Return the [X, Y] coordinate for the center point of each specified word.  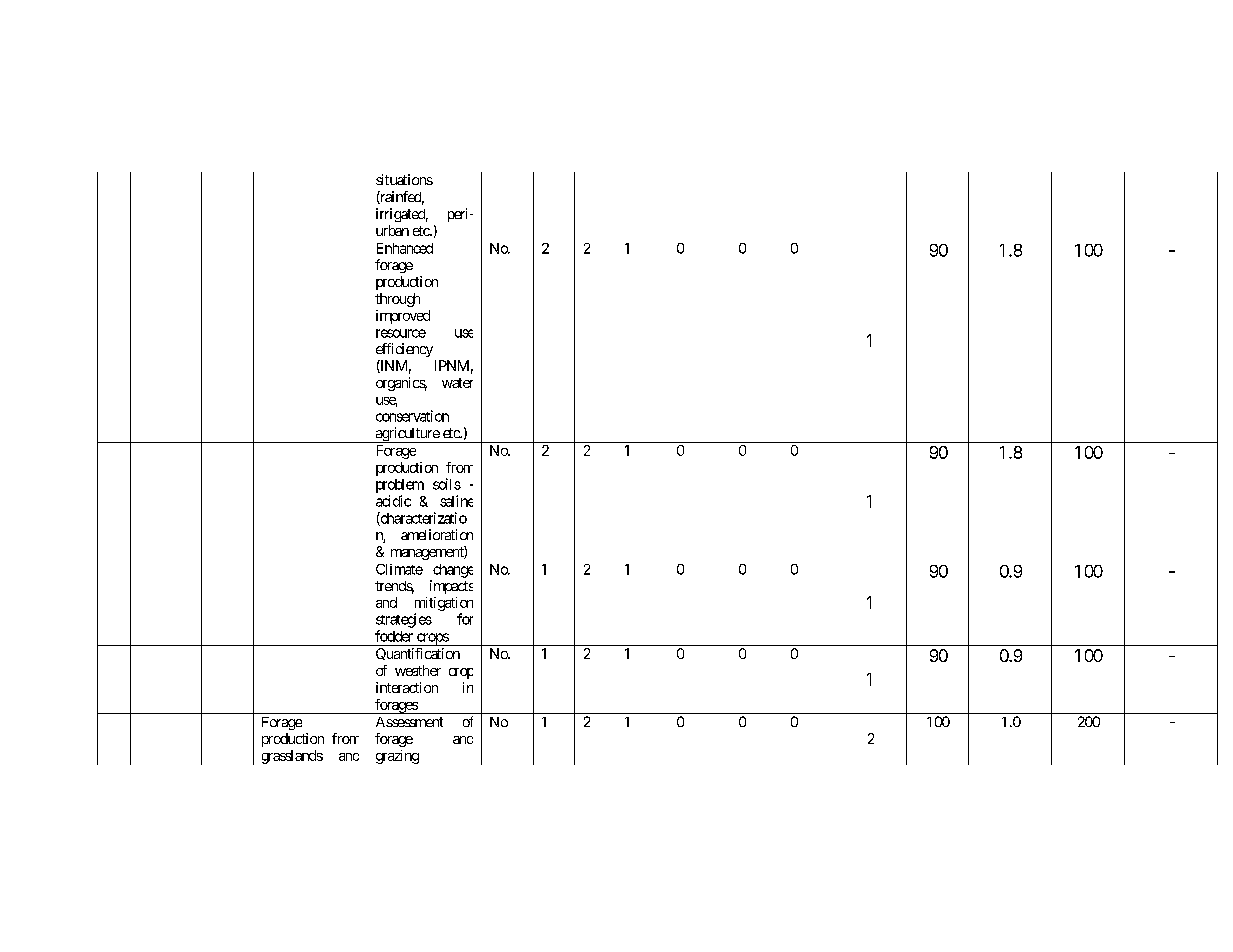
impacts [451, 587]
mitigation [444, 604]
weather [418, 670]
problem [400, 486]
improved [403, 317]
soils [447, 484]
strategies [404, 620]
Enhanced [405, 248]
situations [404, 179]
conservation [412, 416]
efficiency [404, 350]
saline [456, 501]
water [457, 383]
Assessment [409, 722]
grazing [397, 757]
